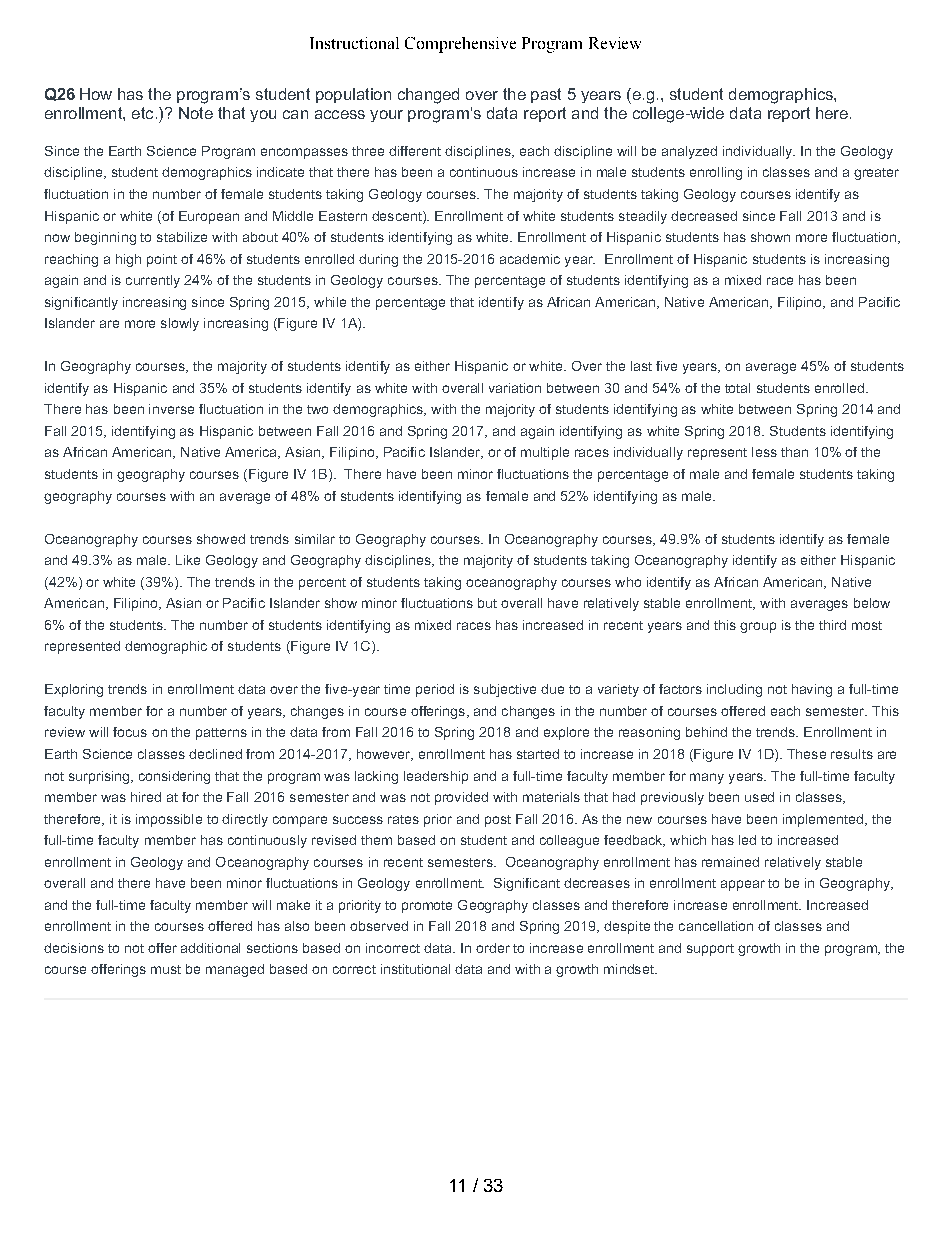 The height and width of the page is (1233, 952). What do you see at coordinates (460, 45) in the page?
I see `Comprehensive` at bounding box center [460, 45].
